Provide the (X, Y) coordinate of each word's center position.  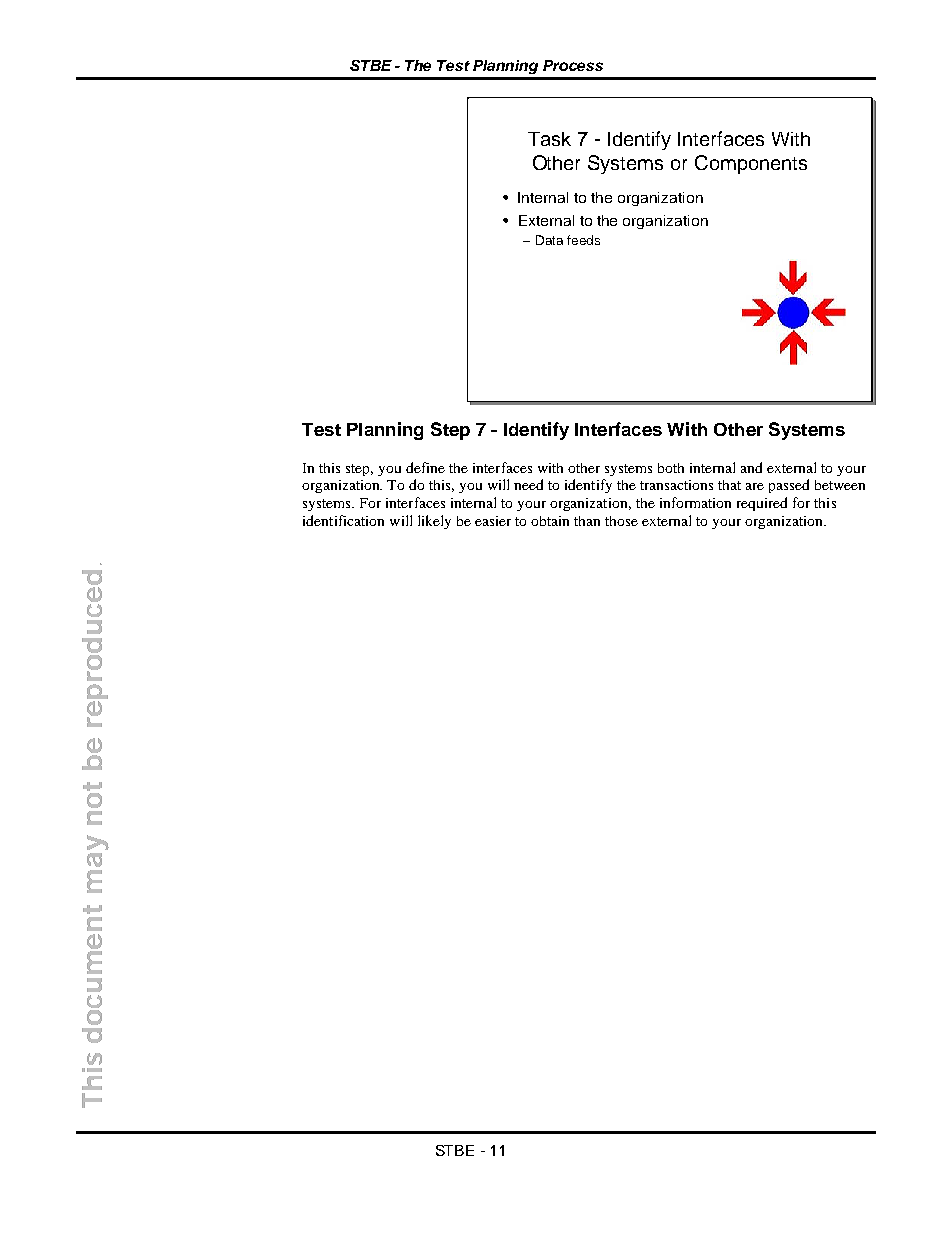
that (729, 485)
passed (789, 486)
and (751, 467)
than (587, 521)
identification (343, 520)
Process (573, 65)
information (695, 502)
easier (493, 521)
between (840, 485)
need (528, 484)
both (671, 468)
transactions (676, 485)
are (755, 486)
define (425, 467)
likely (434, 522)
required (762, 504)
